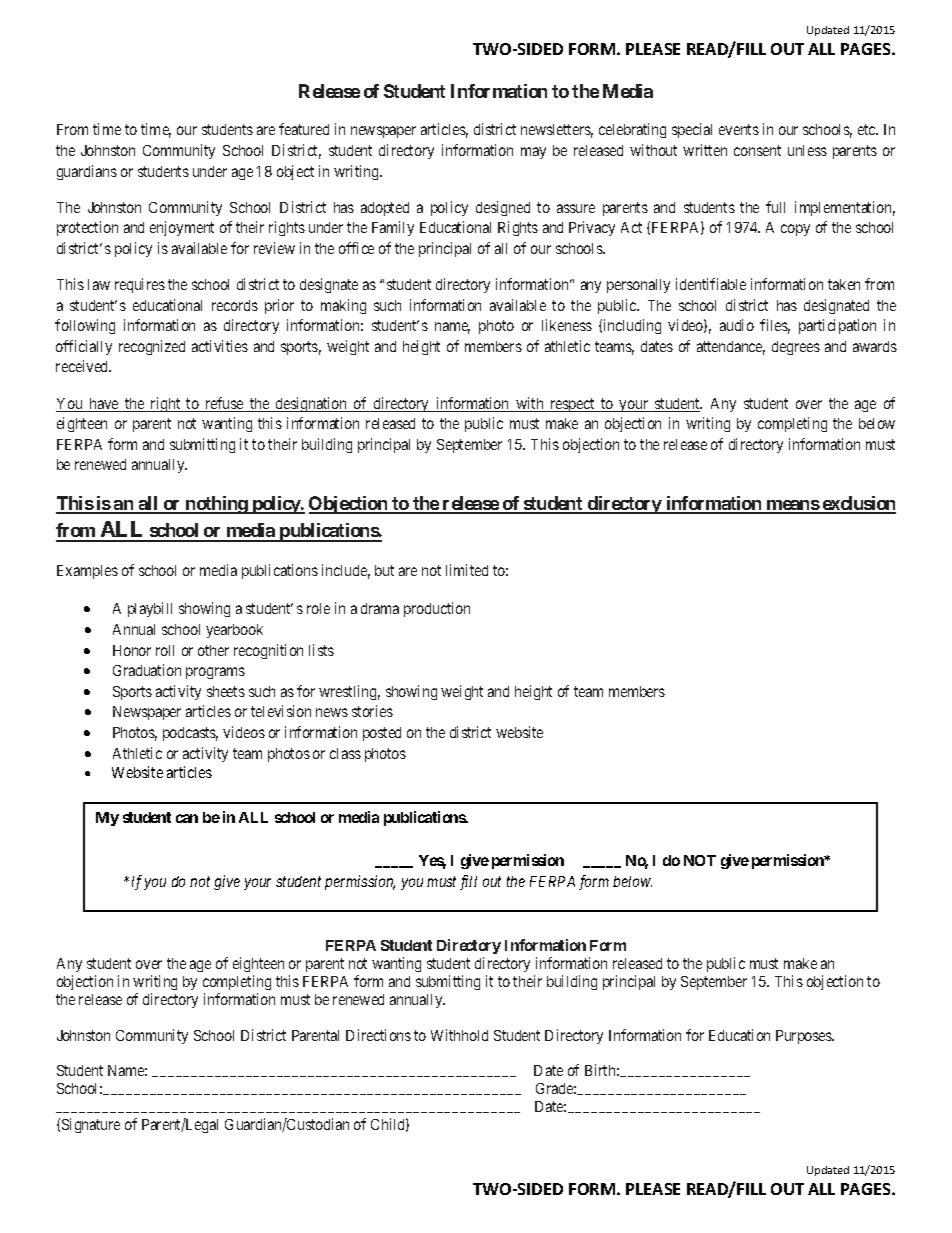 Image resolution: width=952 pixels, height=1233 pixels. Describe the element at coordinates (182, 228) in the document. I see `enjoyment` at that location.
